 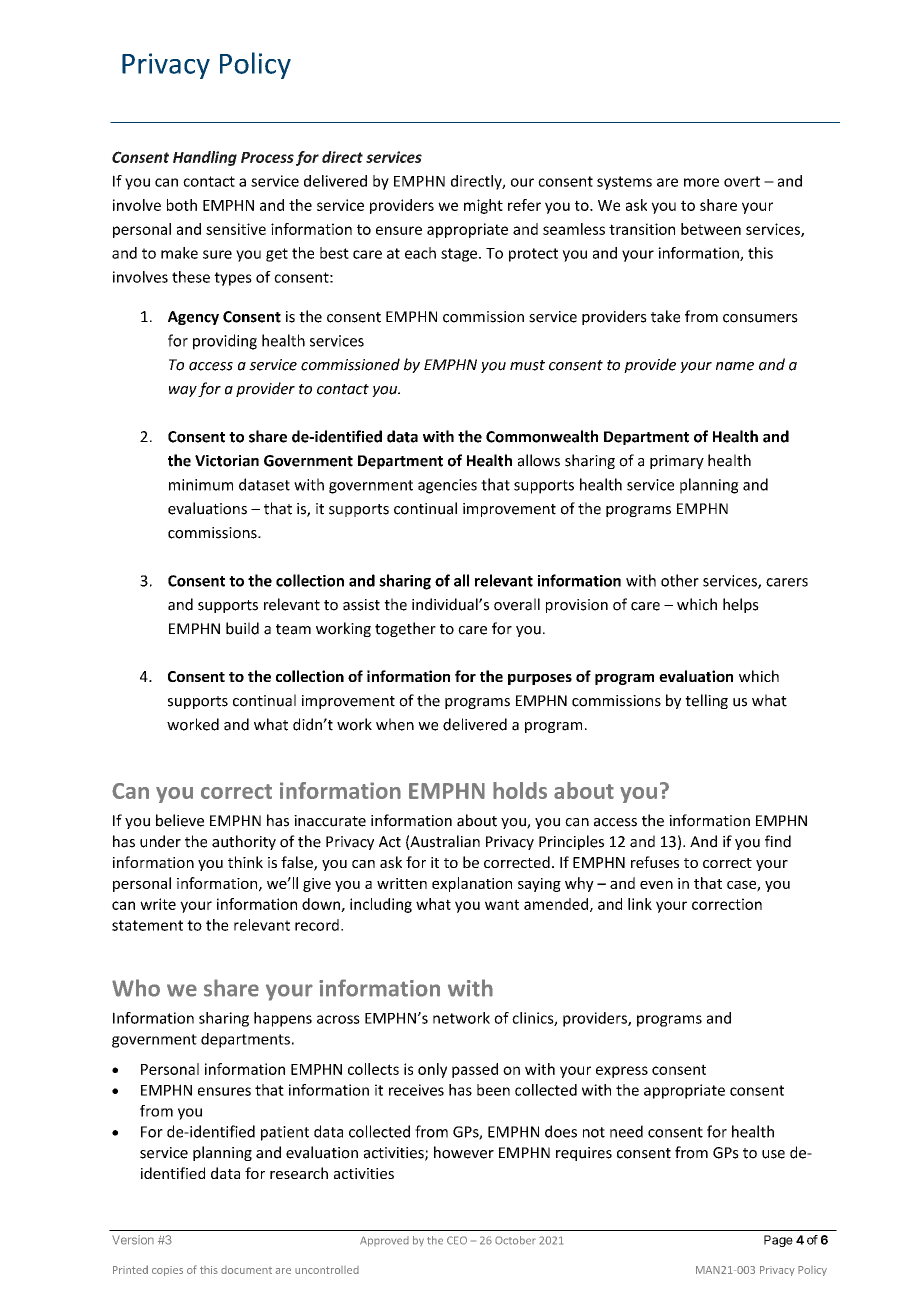 I want to click on Page, so click(x=778, y=1241).
